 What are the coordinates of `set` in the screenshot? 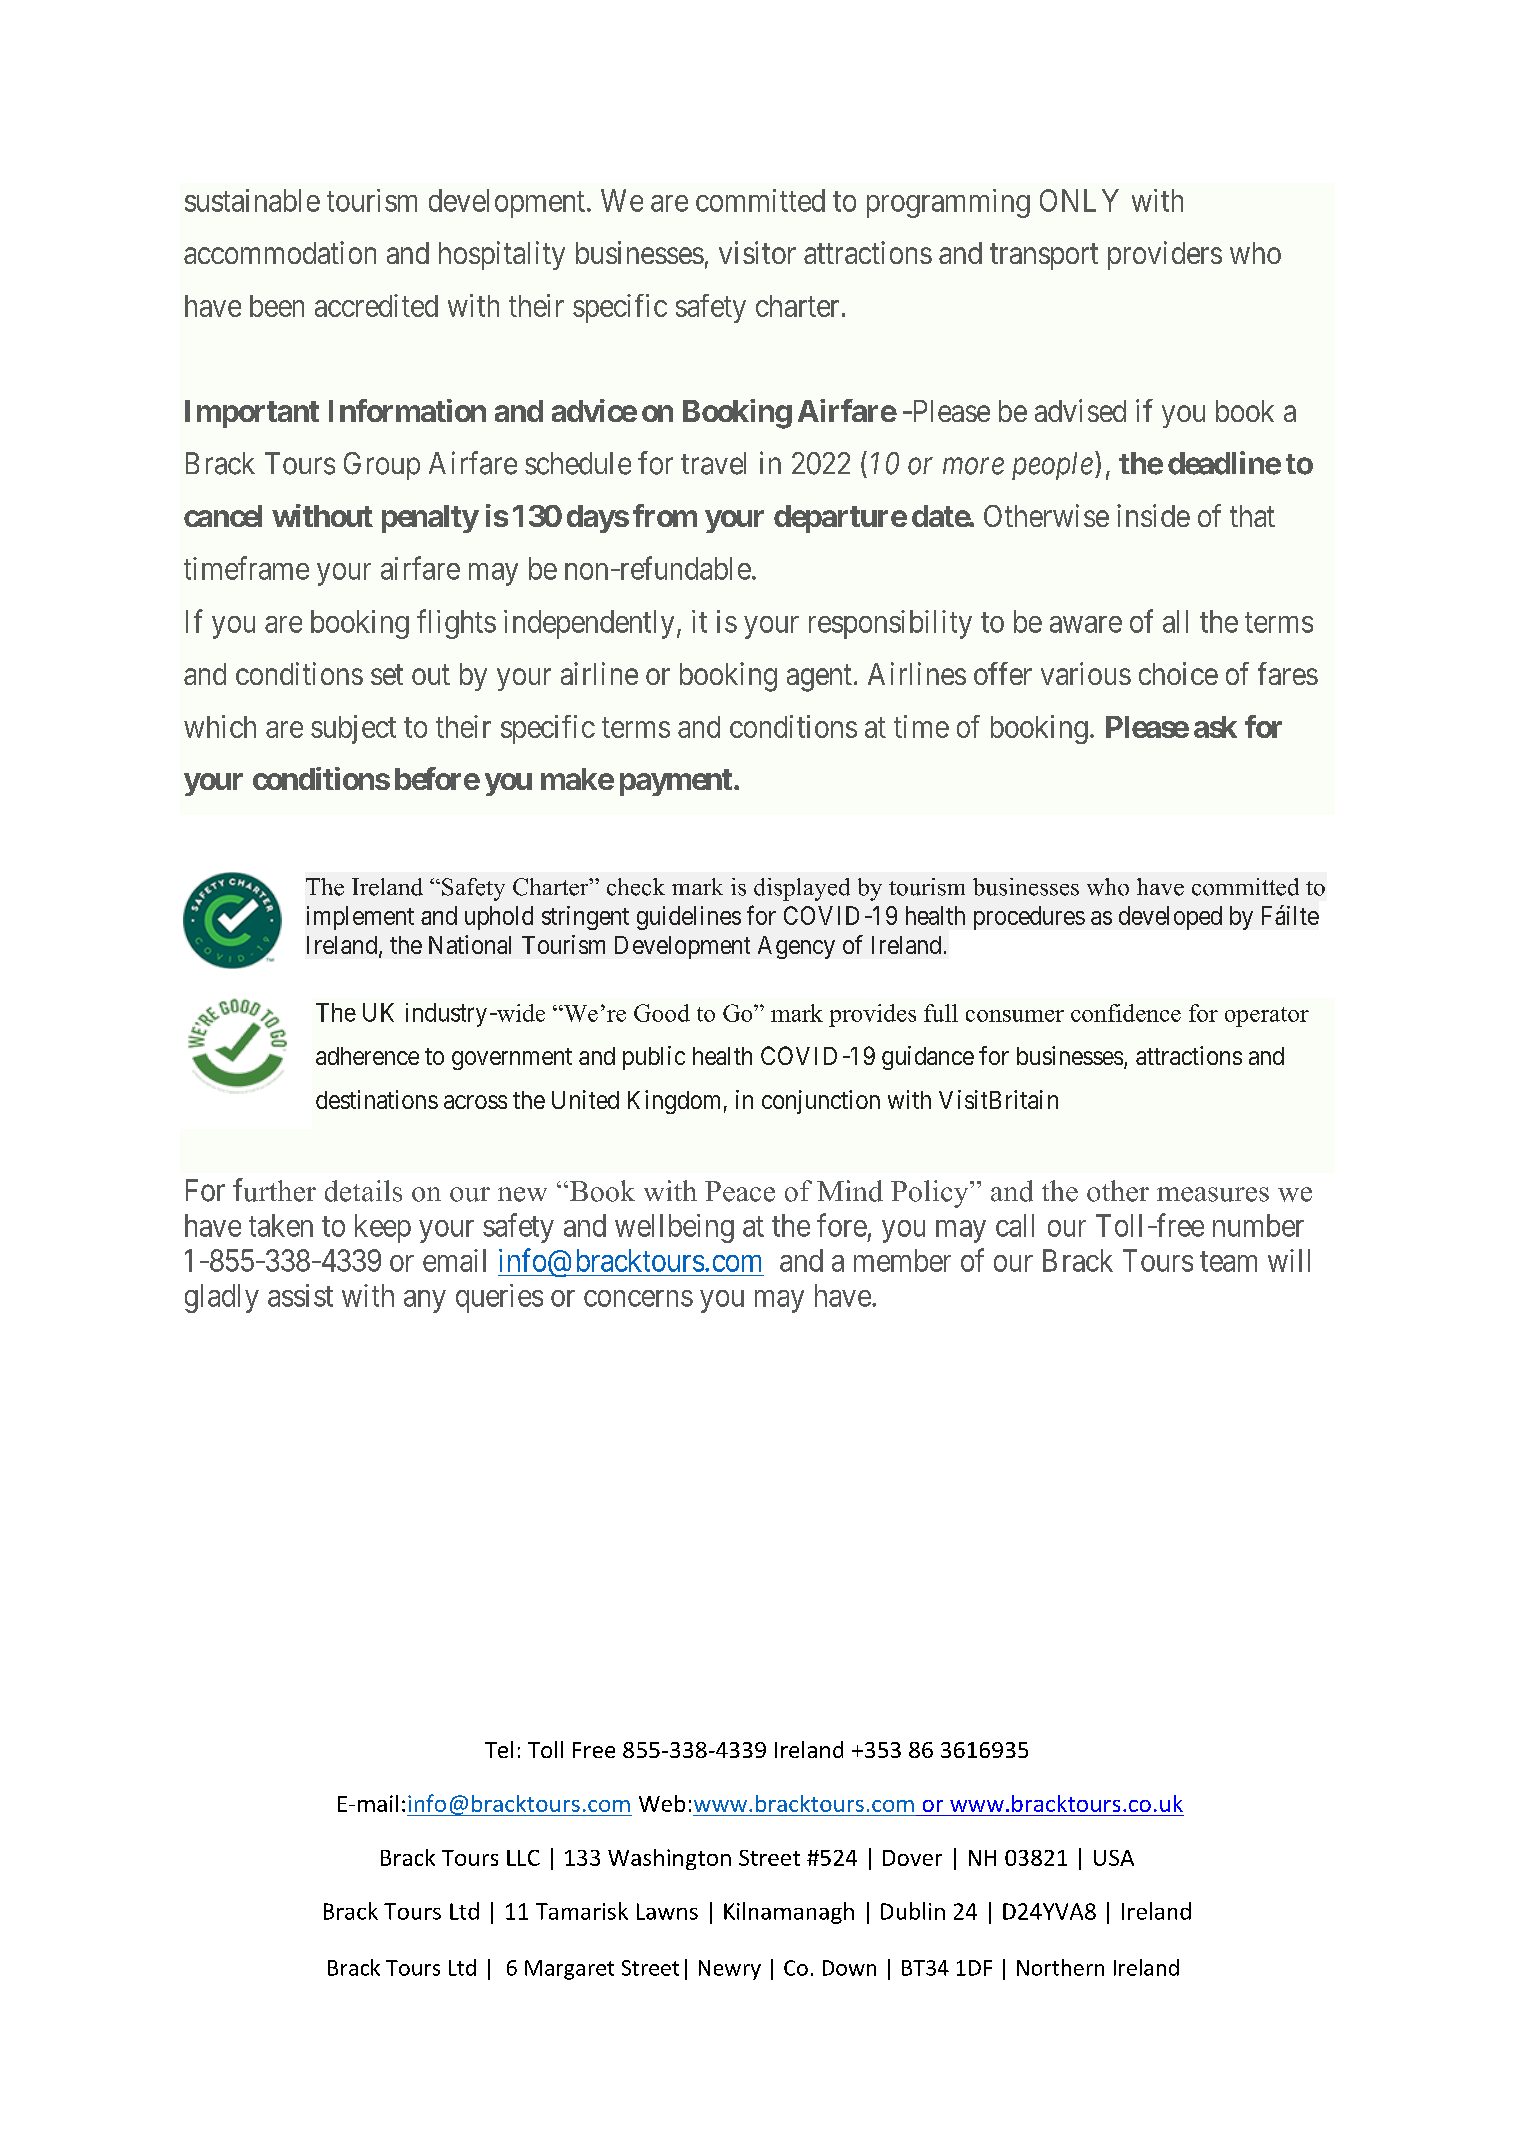 It's located at (387, 675).
